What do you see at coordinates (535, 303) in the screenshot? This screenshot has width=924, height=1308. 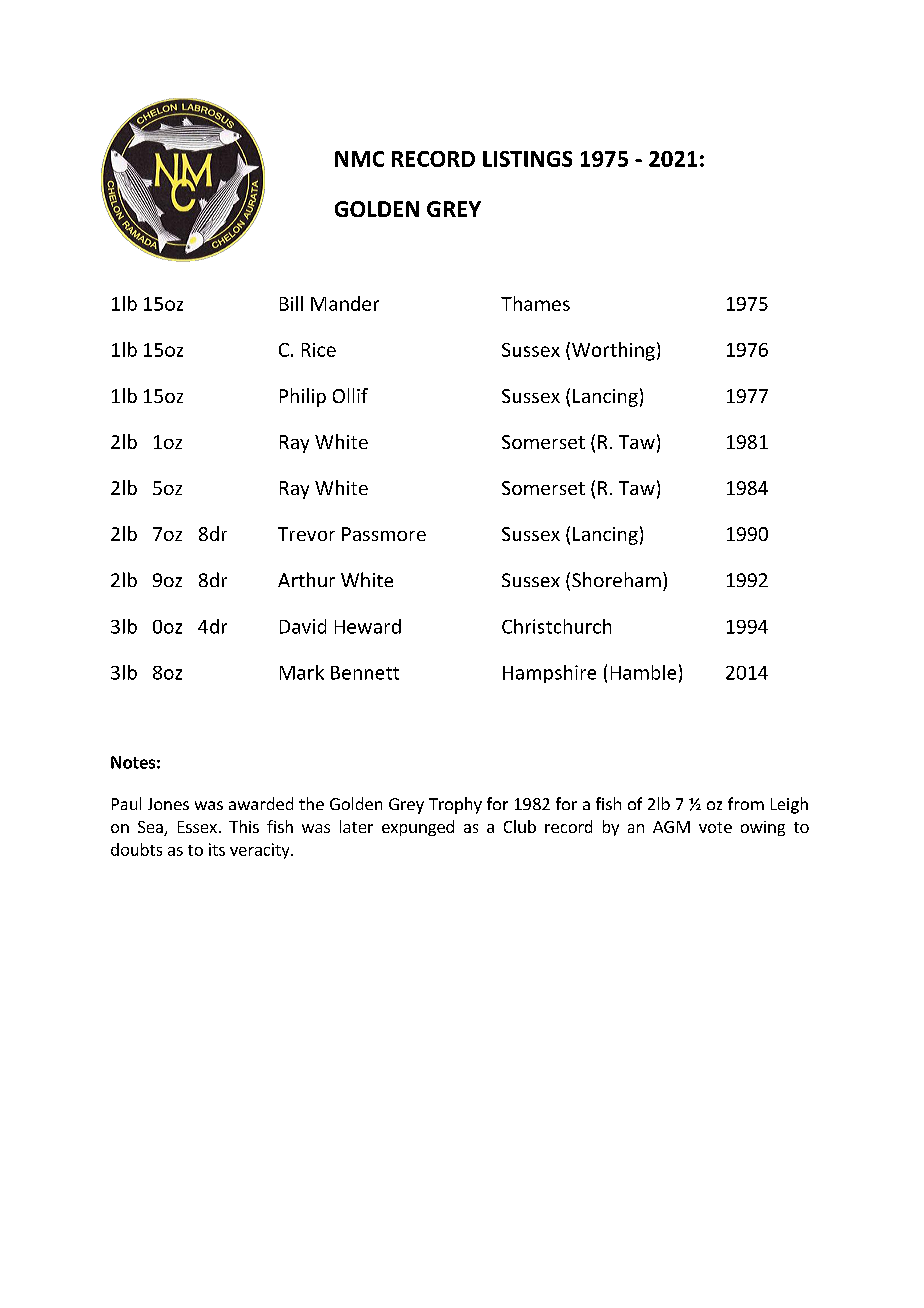 I see `Thames` at bounding box center [535, 303].
